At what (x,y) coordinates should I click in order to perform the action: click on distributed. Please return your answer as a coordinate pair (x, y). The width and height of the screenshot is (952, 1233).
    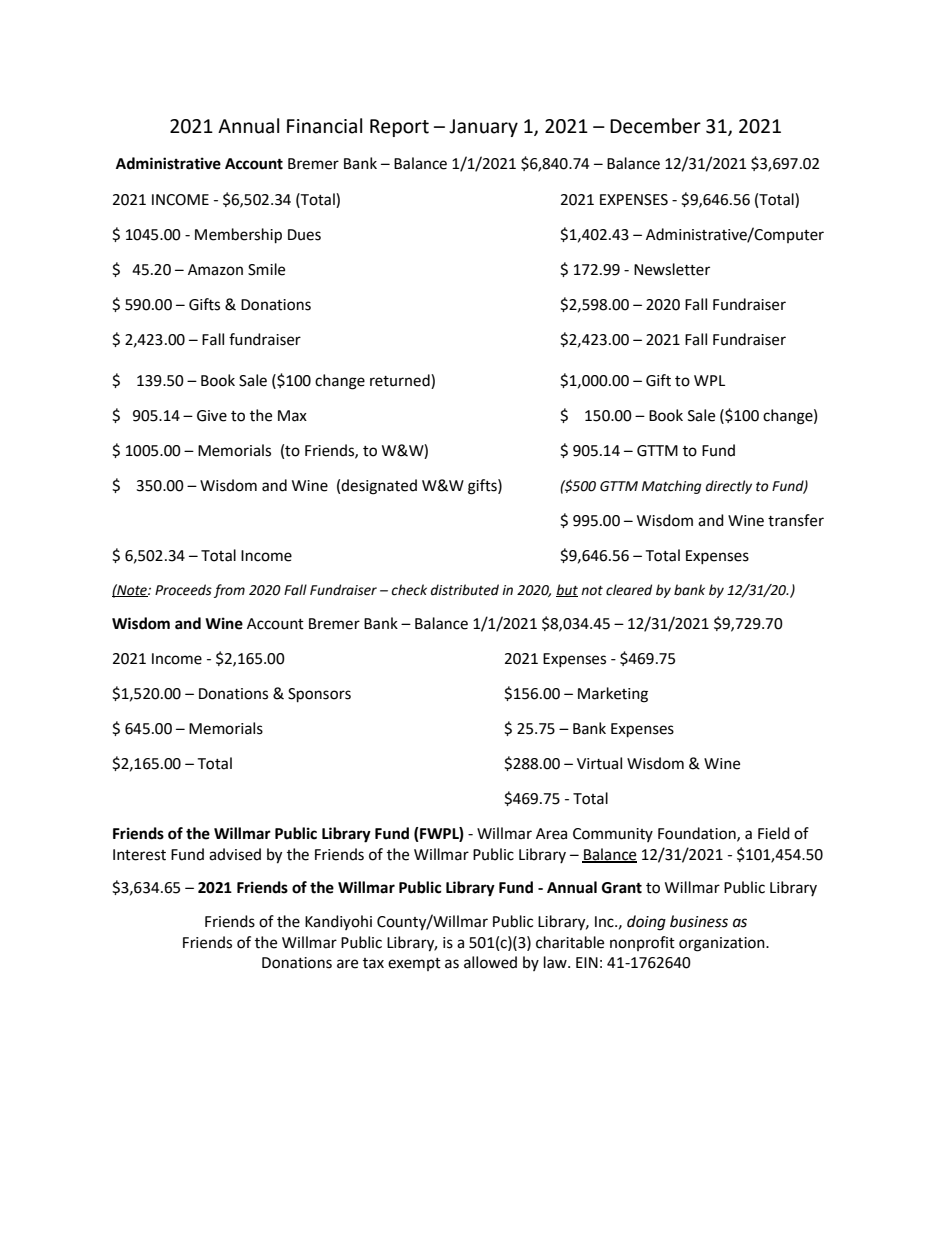
    Looking at the image, I should click on (465, 590).
